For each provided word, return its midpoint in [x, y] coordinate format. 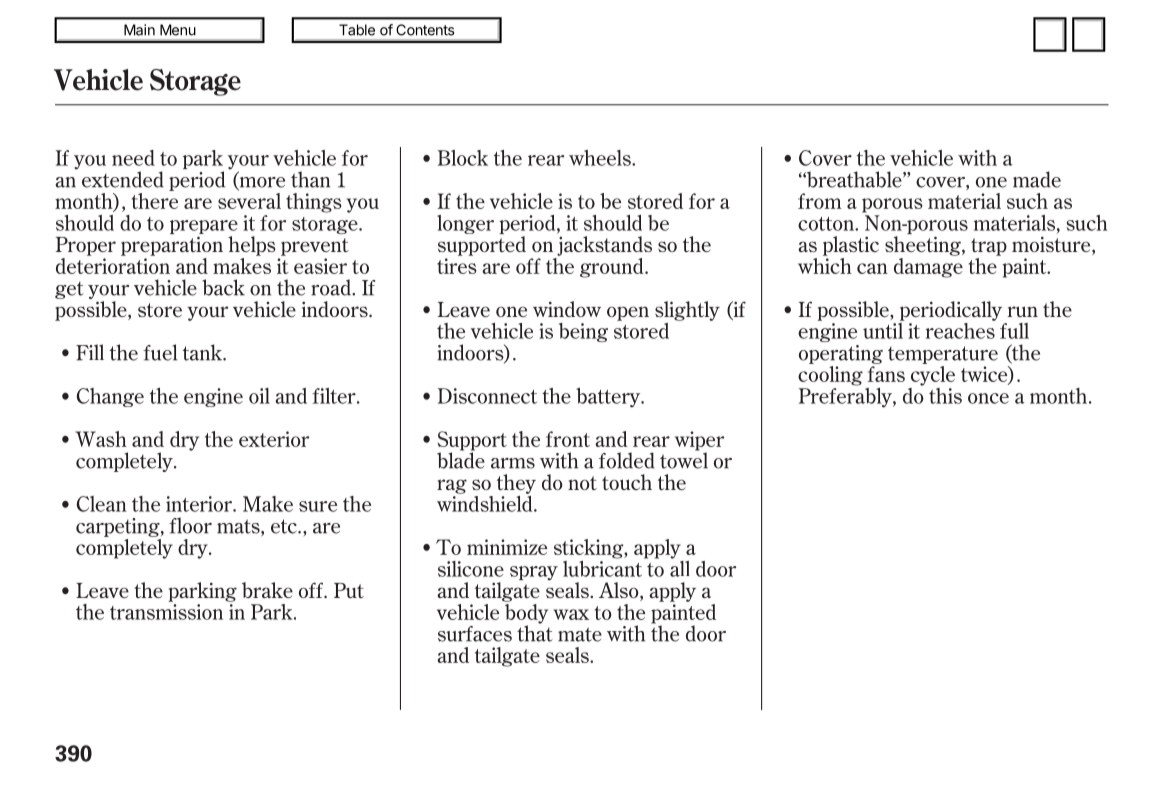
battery [609, 398]
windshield [486, 502]
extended [123, 179]
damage [928, 266]
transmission [166, 612]
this [945, 396]
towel [684, 459]
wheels [601, 158]
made [1037, 179]
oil [259, 396]
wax [571, 614]
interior [200, 504]
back [223, 287]
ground [613, 268]
